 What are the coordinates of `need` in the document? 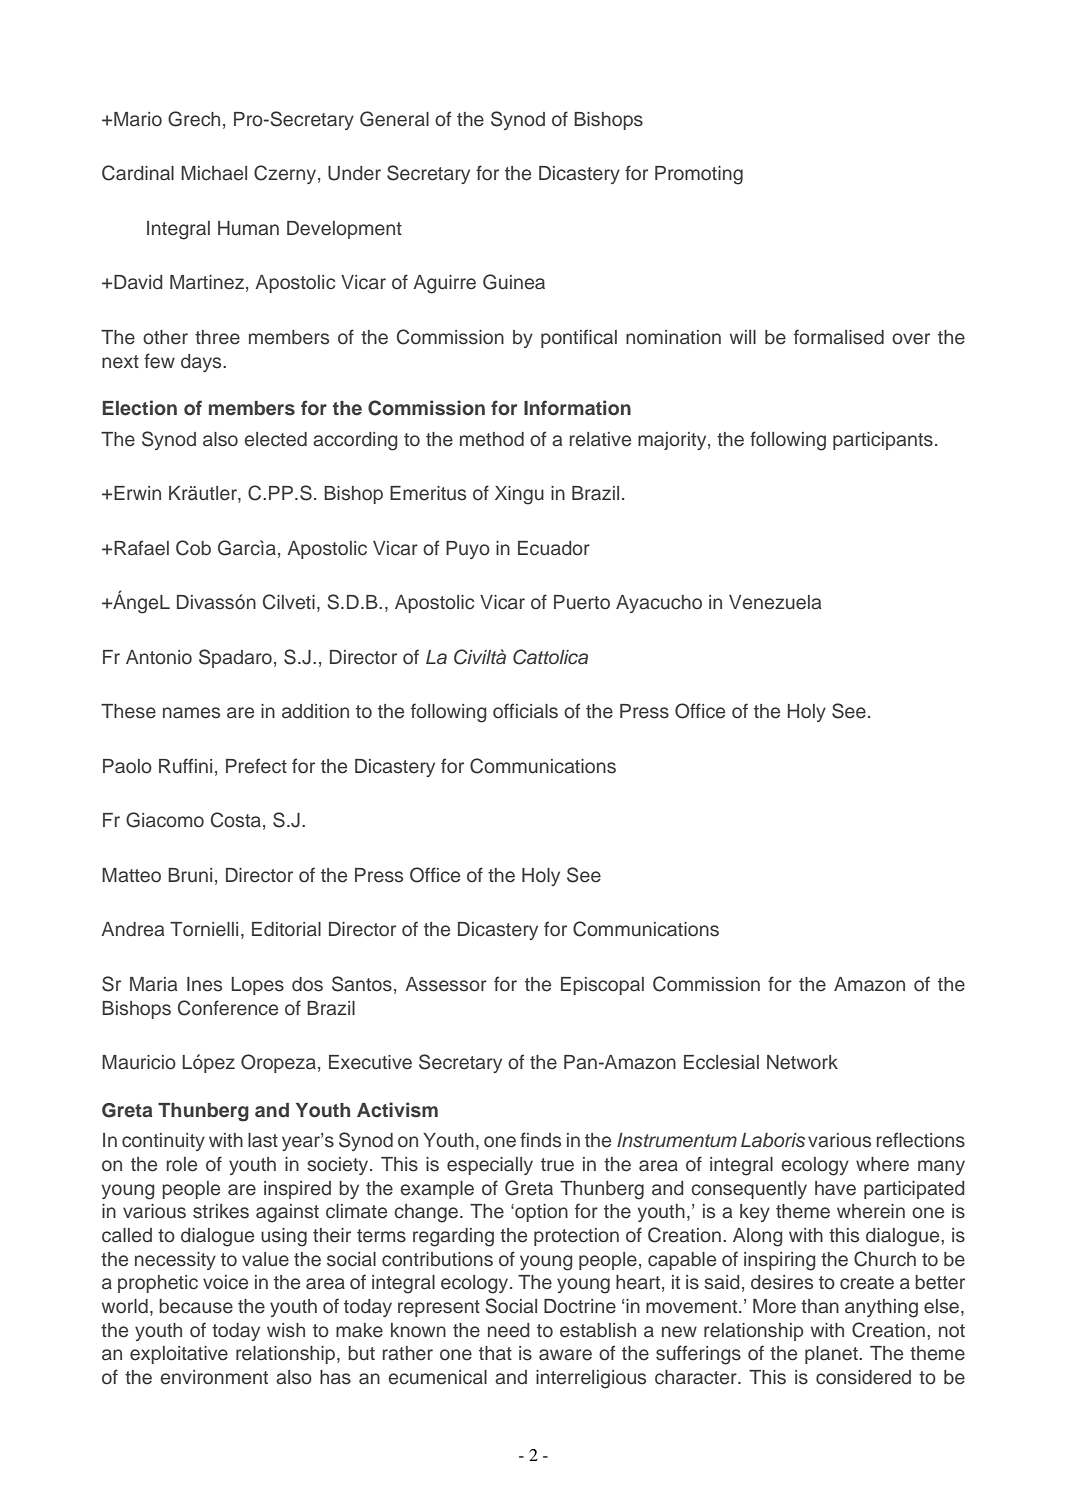 It's located at (509, 1330).
